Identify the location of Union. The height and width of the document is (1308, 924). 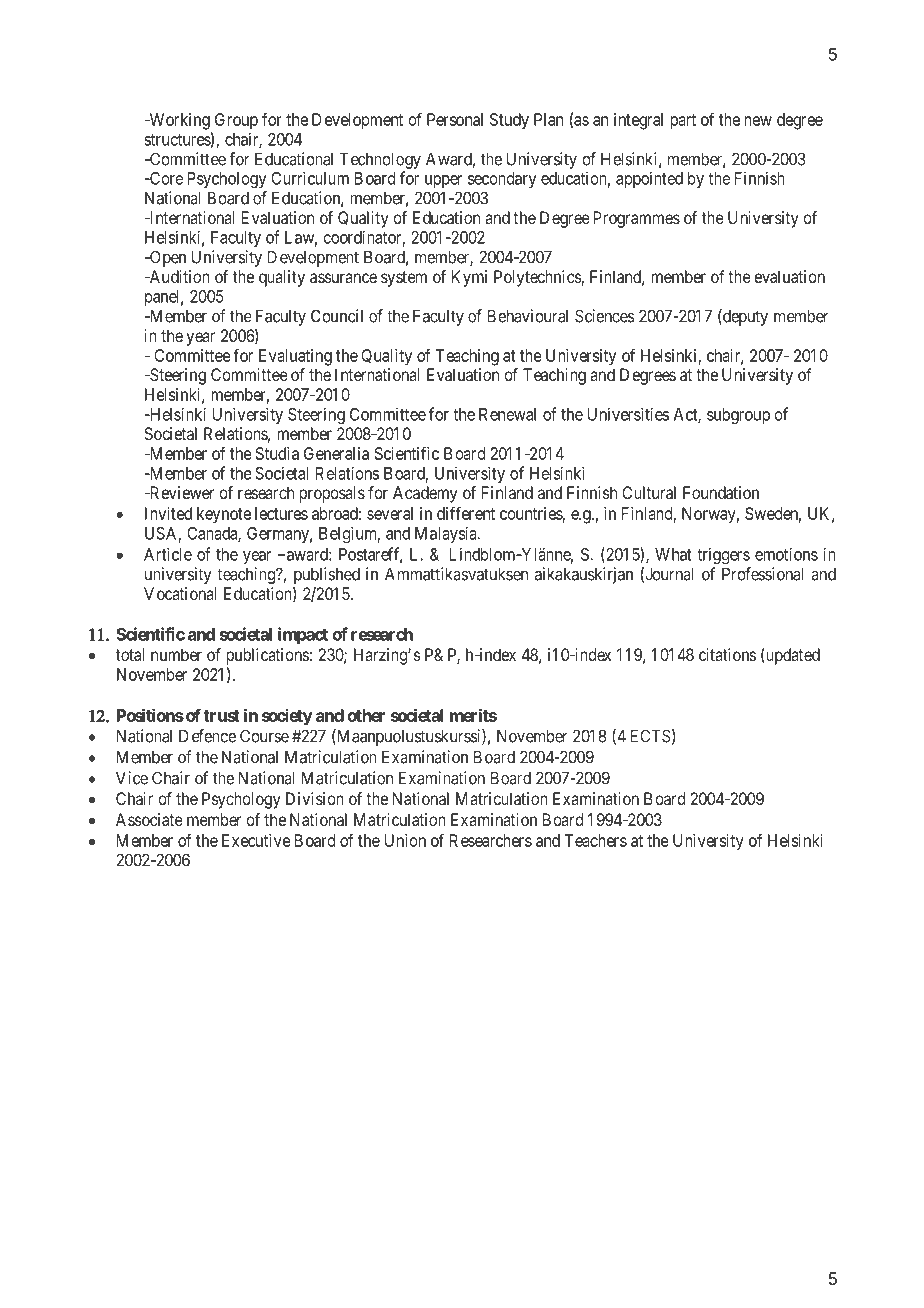
(405, 840).
